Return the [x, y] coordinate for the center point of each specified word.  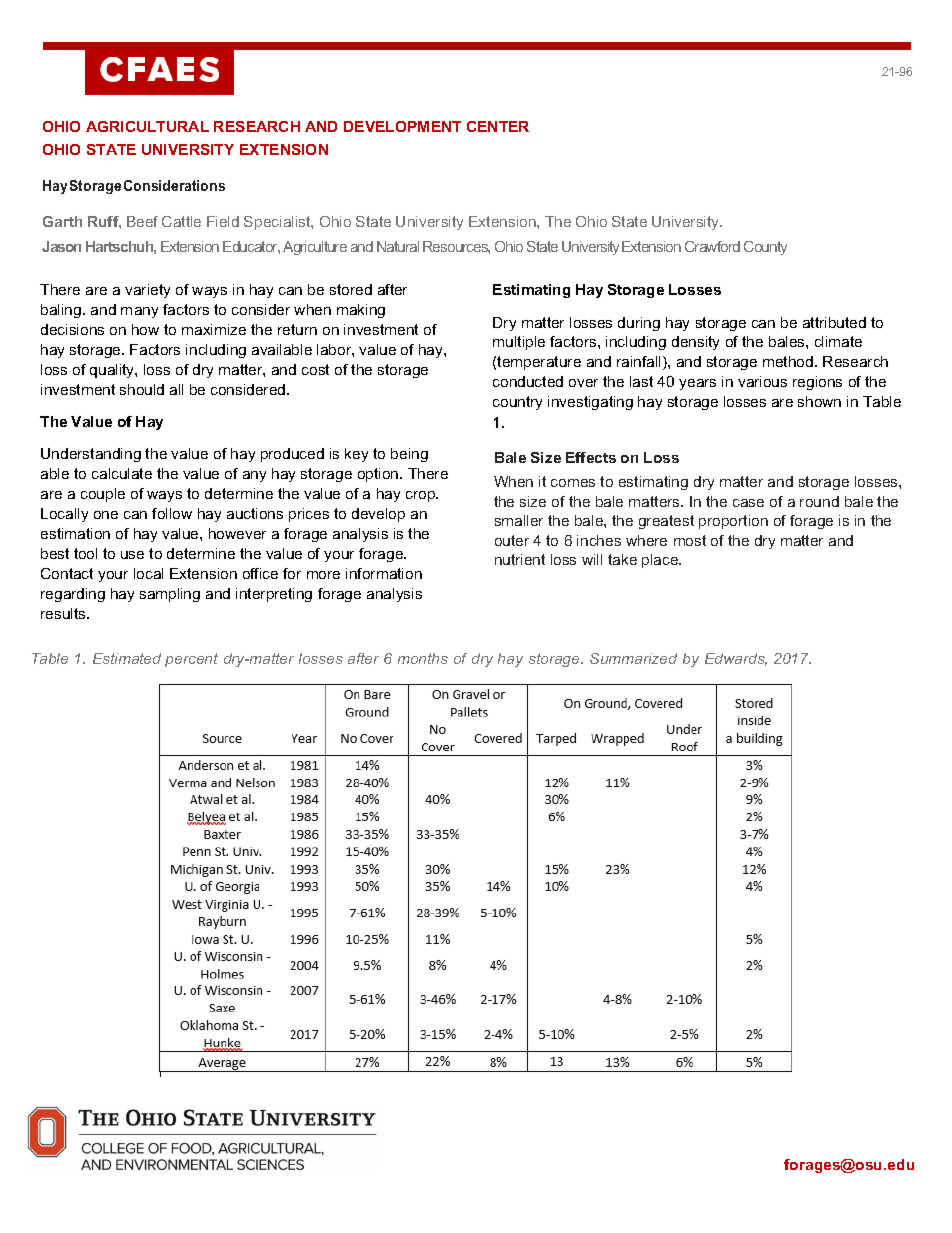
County [765, 248]
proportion [733, 522]
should [142, 389]
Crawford [712, 246]
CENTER [498, 126]
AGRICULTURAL [147, 126]
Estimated [127, 658]
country [517, 403]
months [423, 658]
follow [172, 513]
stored [351, 289]
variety [147, 291]
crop [422, 496]
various [762, 381]
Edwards [736, 659]
